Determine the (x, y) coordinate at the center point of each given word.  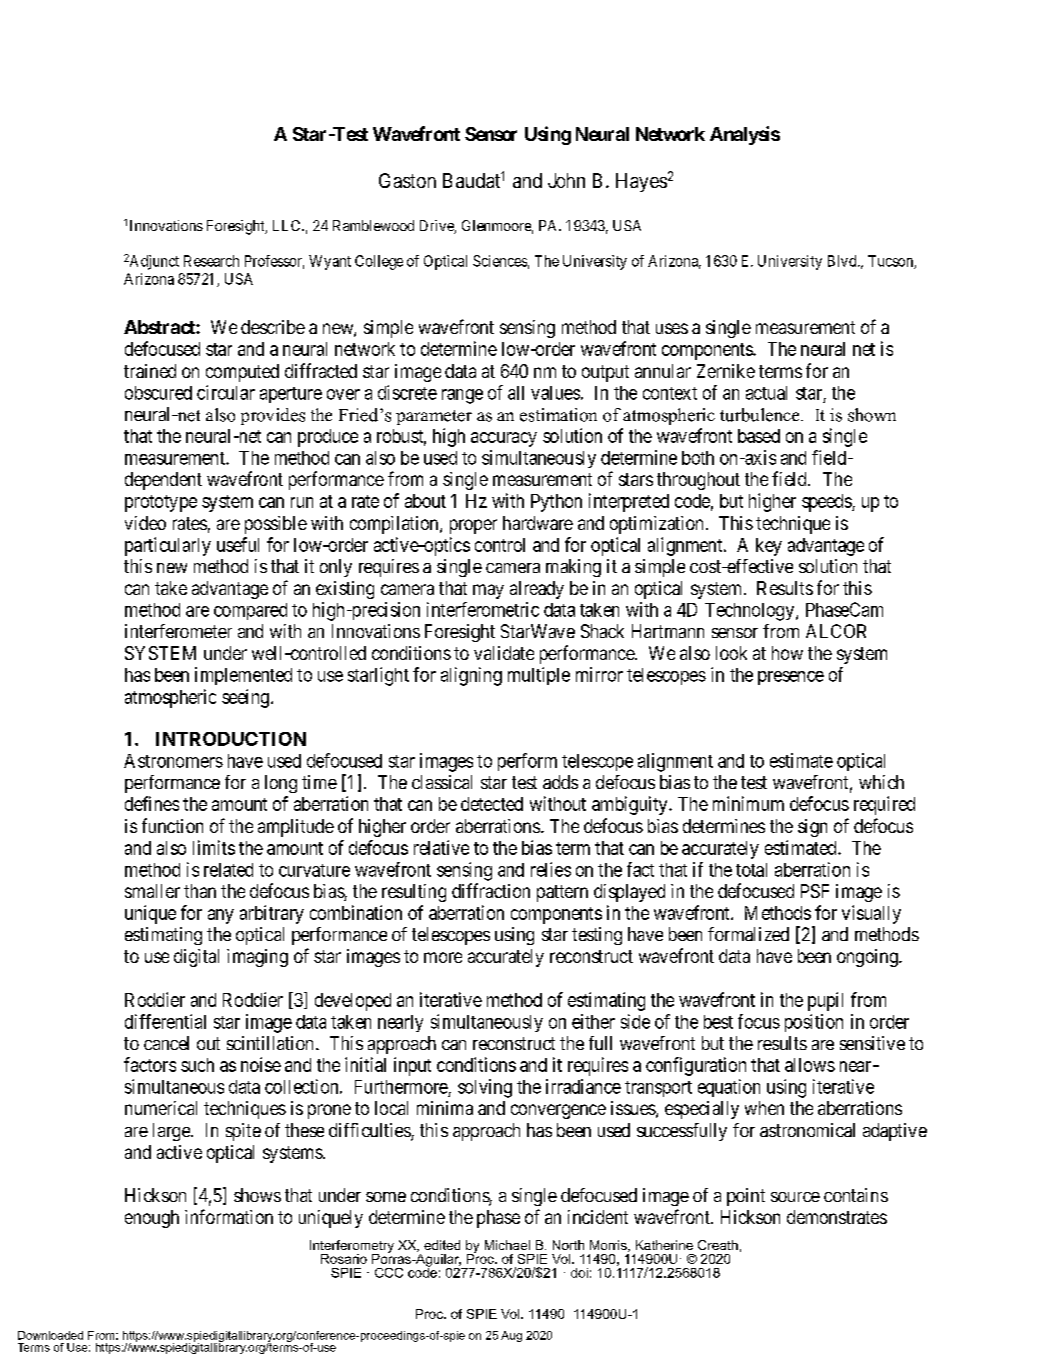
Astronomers (173, 761)
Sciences (500, 261)
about (425, 501)
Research (211, 261)
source (795, 1197)
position (814, 1023)
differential (165, 1021)
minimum (748, 803)
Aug (511, 1336)
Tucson (891, 262)
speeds (827, 503)
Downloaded (50, 1335)
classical (442, 782)
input (412, 1066)
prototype (161, 503)
